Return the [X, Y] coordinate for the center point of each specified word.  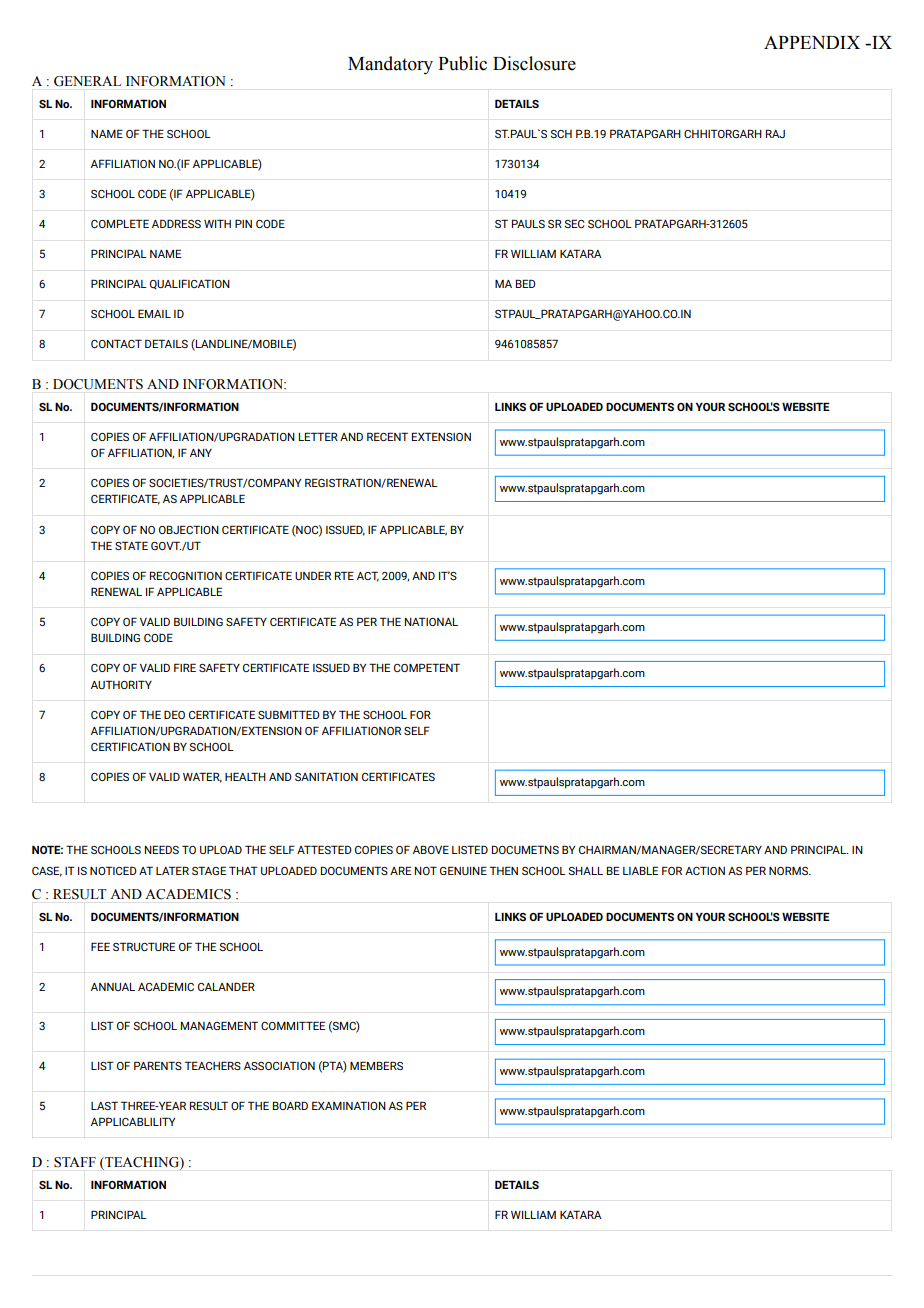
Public [462, 63]
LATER [172, 870]
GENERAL [87, 81]
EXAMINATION [349, 1105]
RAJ [775, 133]
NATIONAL [431, 621]
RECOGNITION [186, 575]
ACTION [705, 870]
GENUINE [463, 870]
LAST [104, 1105]
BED [526, 283]
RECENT [387, 436]
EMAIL [154, 313]
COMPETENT [427, 667]
